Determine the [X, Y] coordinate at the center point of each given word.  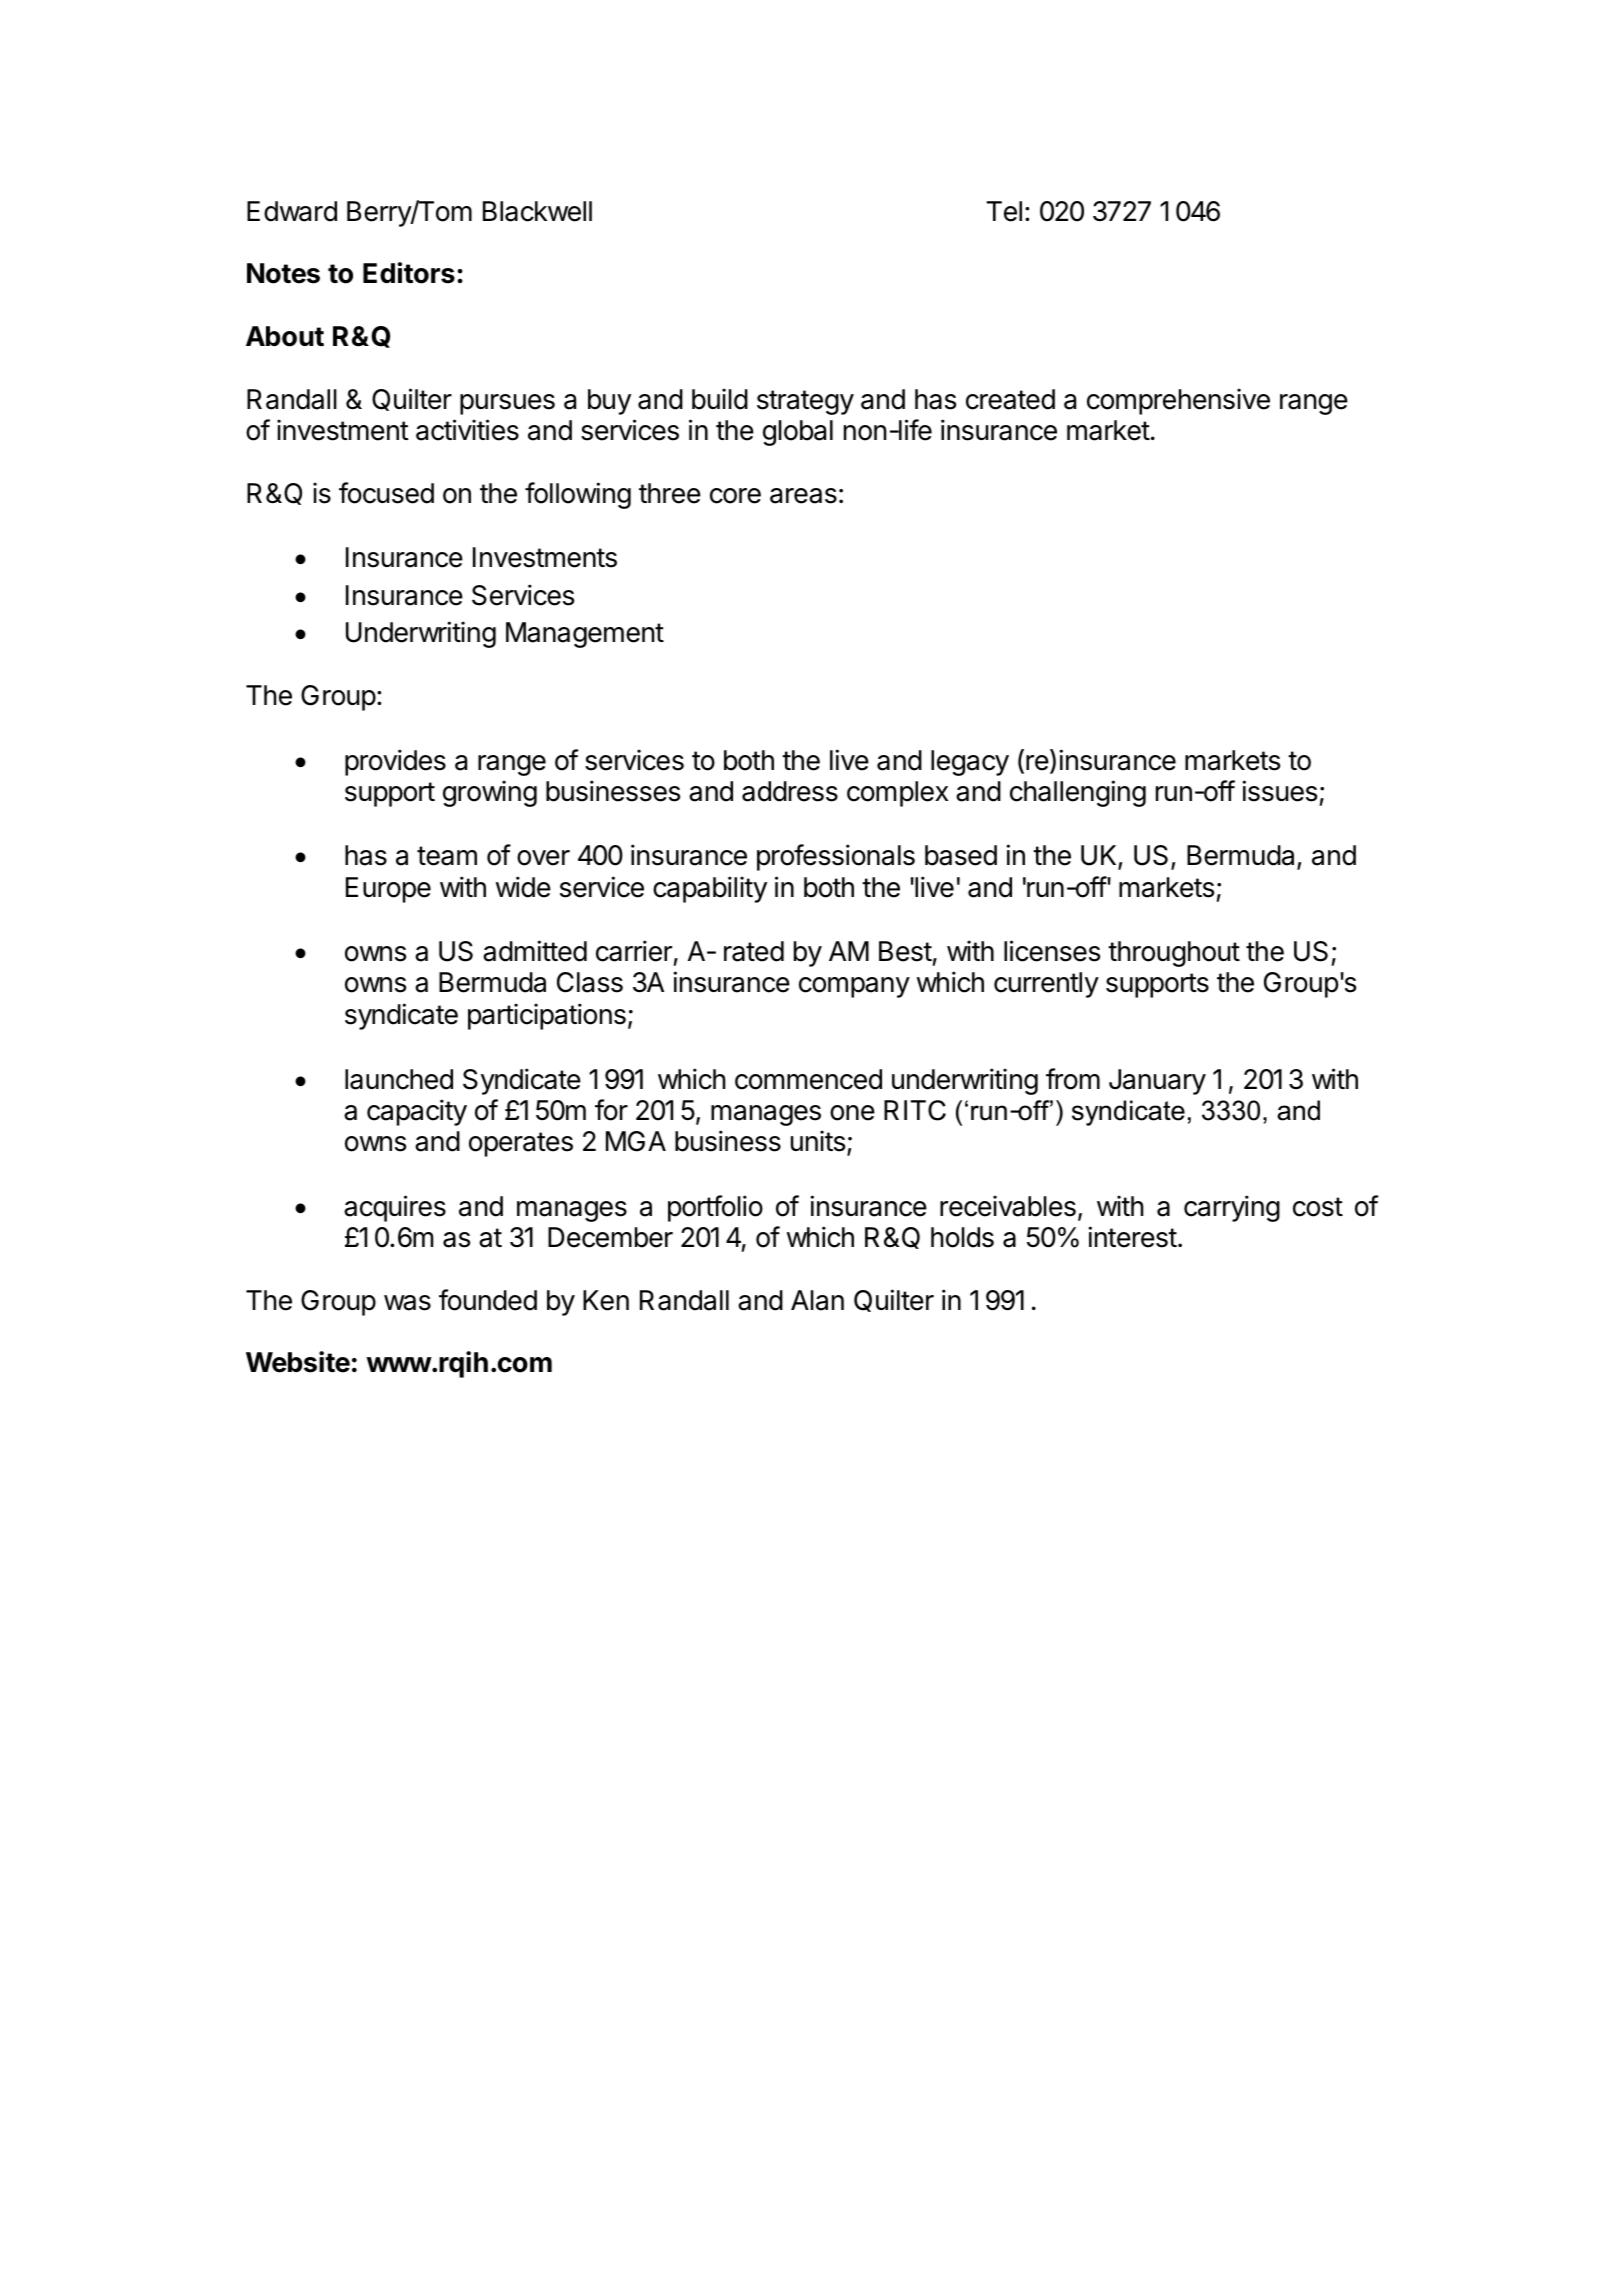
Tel [1004, 211]
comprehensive [1178, 401]
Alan [817, 1300]
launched [399, 1079]
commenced [808, 1079]
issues [1280, 791]
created [1010, 399]
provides [395, 762]
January [1157, 1082]
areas [803, 496]
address [790, 791]
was [407, 1303]
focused [386, 493]
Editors [409, 273]
